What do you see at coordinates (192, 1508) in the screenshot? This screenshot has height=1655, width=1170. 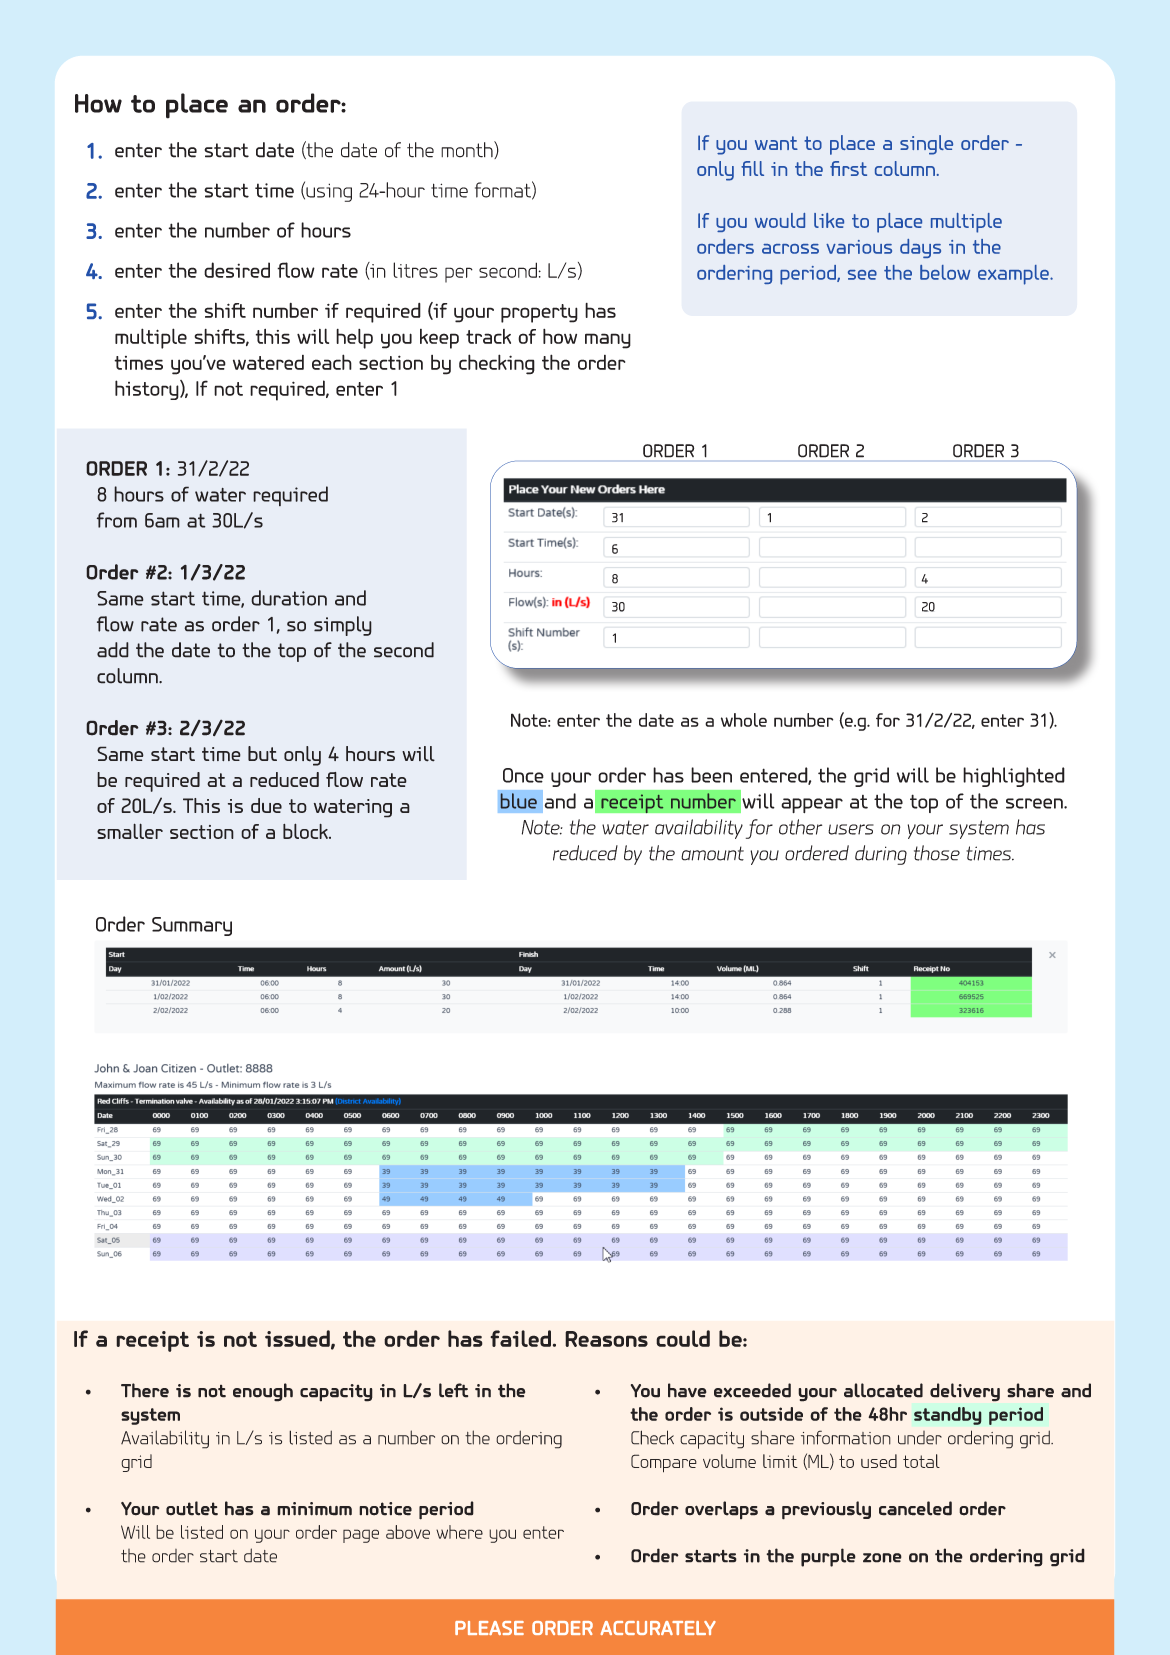 I see `outlet` at bounding box center [192, 1508].
